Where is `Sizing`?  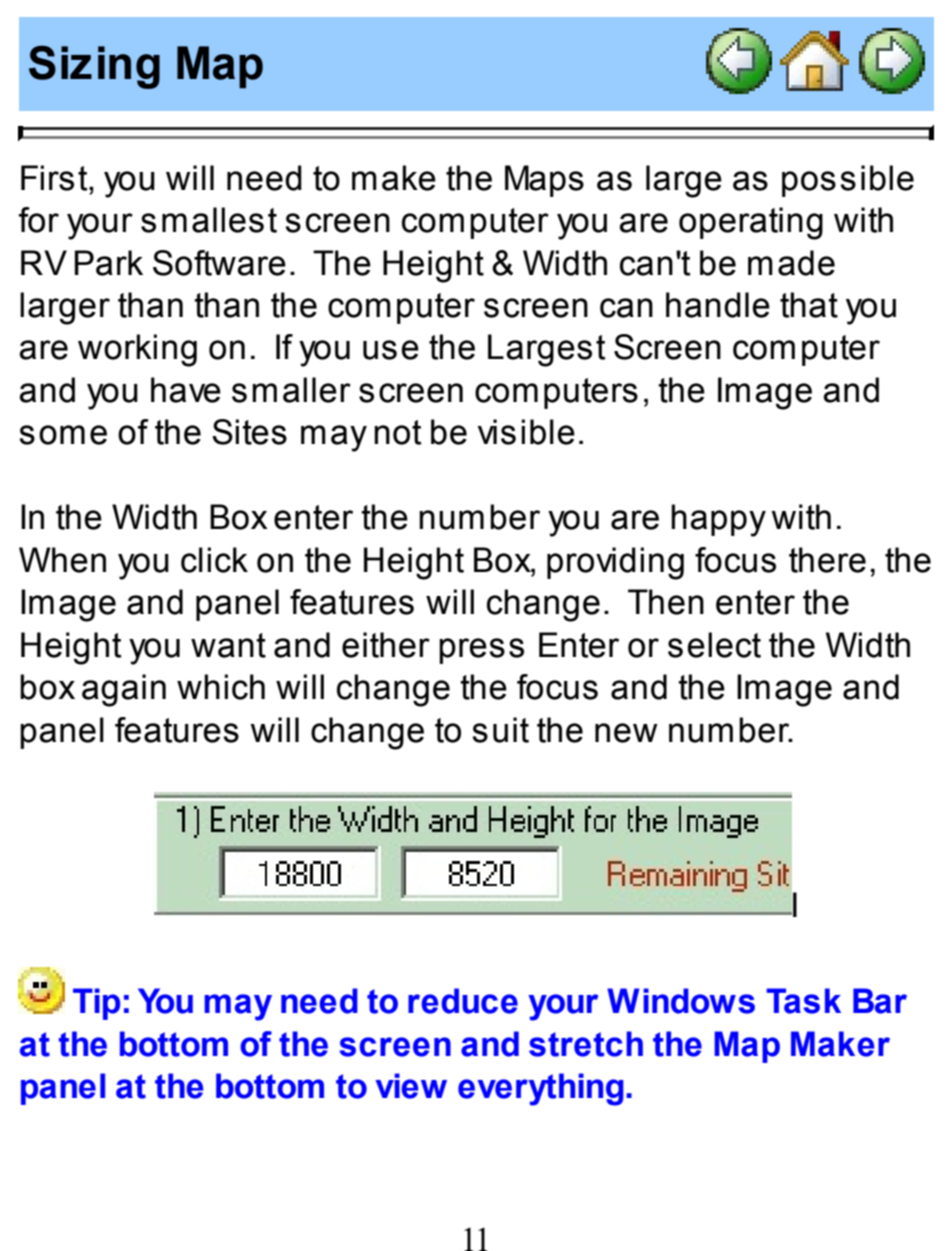
Sizing is located at coordinates (94, 67).
